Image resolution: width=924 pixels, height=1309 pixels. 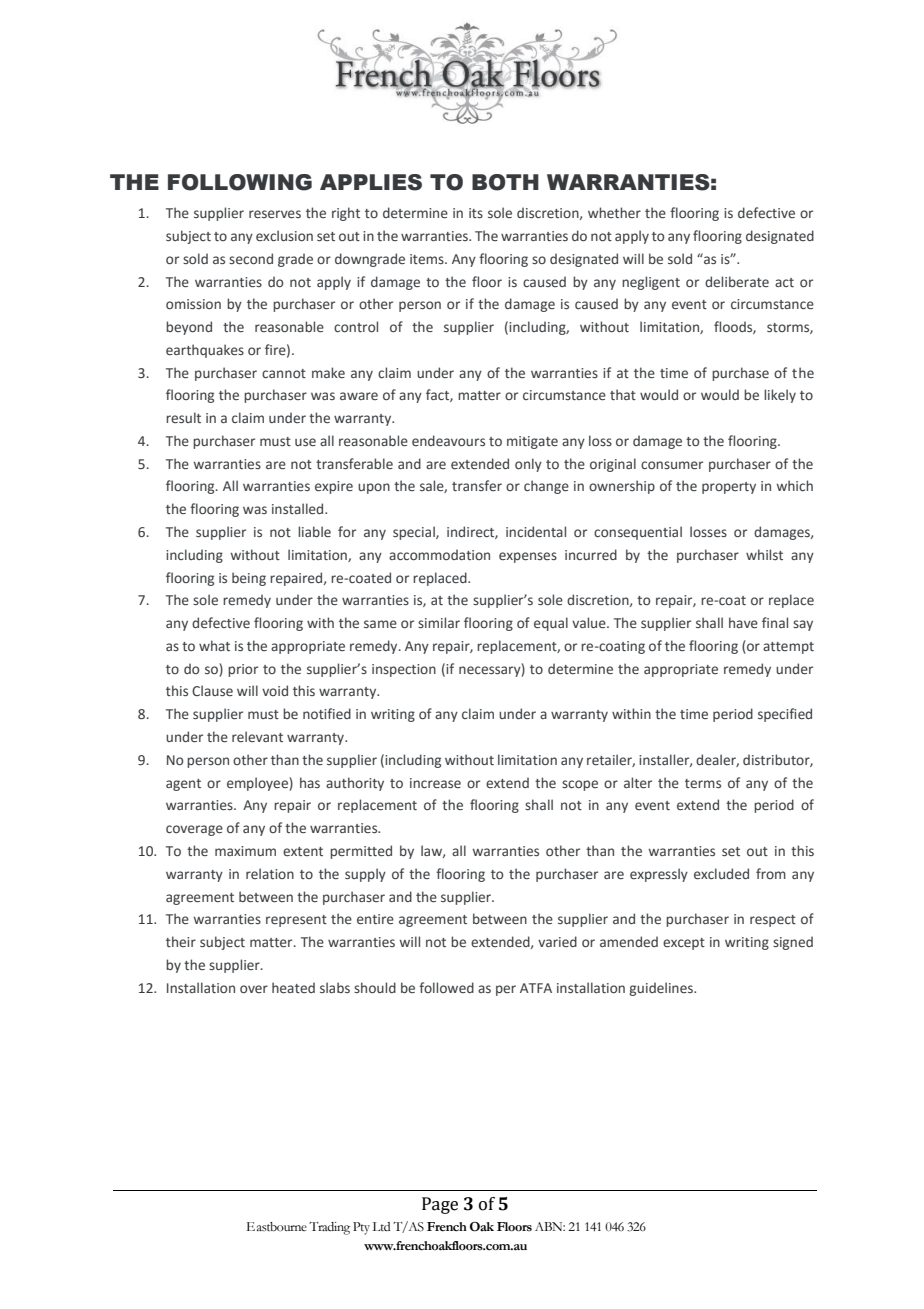 What do you see at coordinates (249, 579) in the screenshot?
I see `being` at bounding box center [249, 579].
